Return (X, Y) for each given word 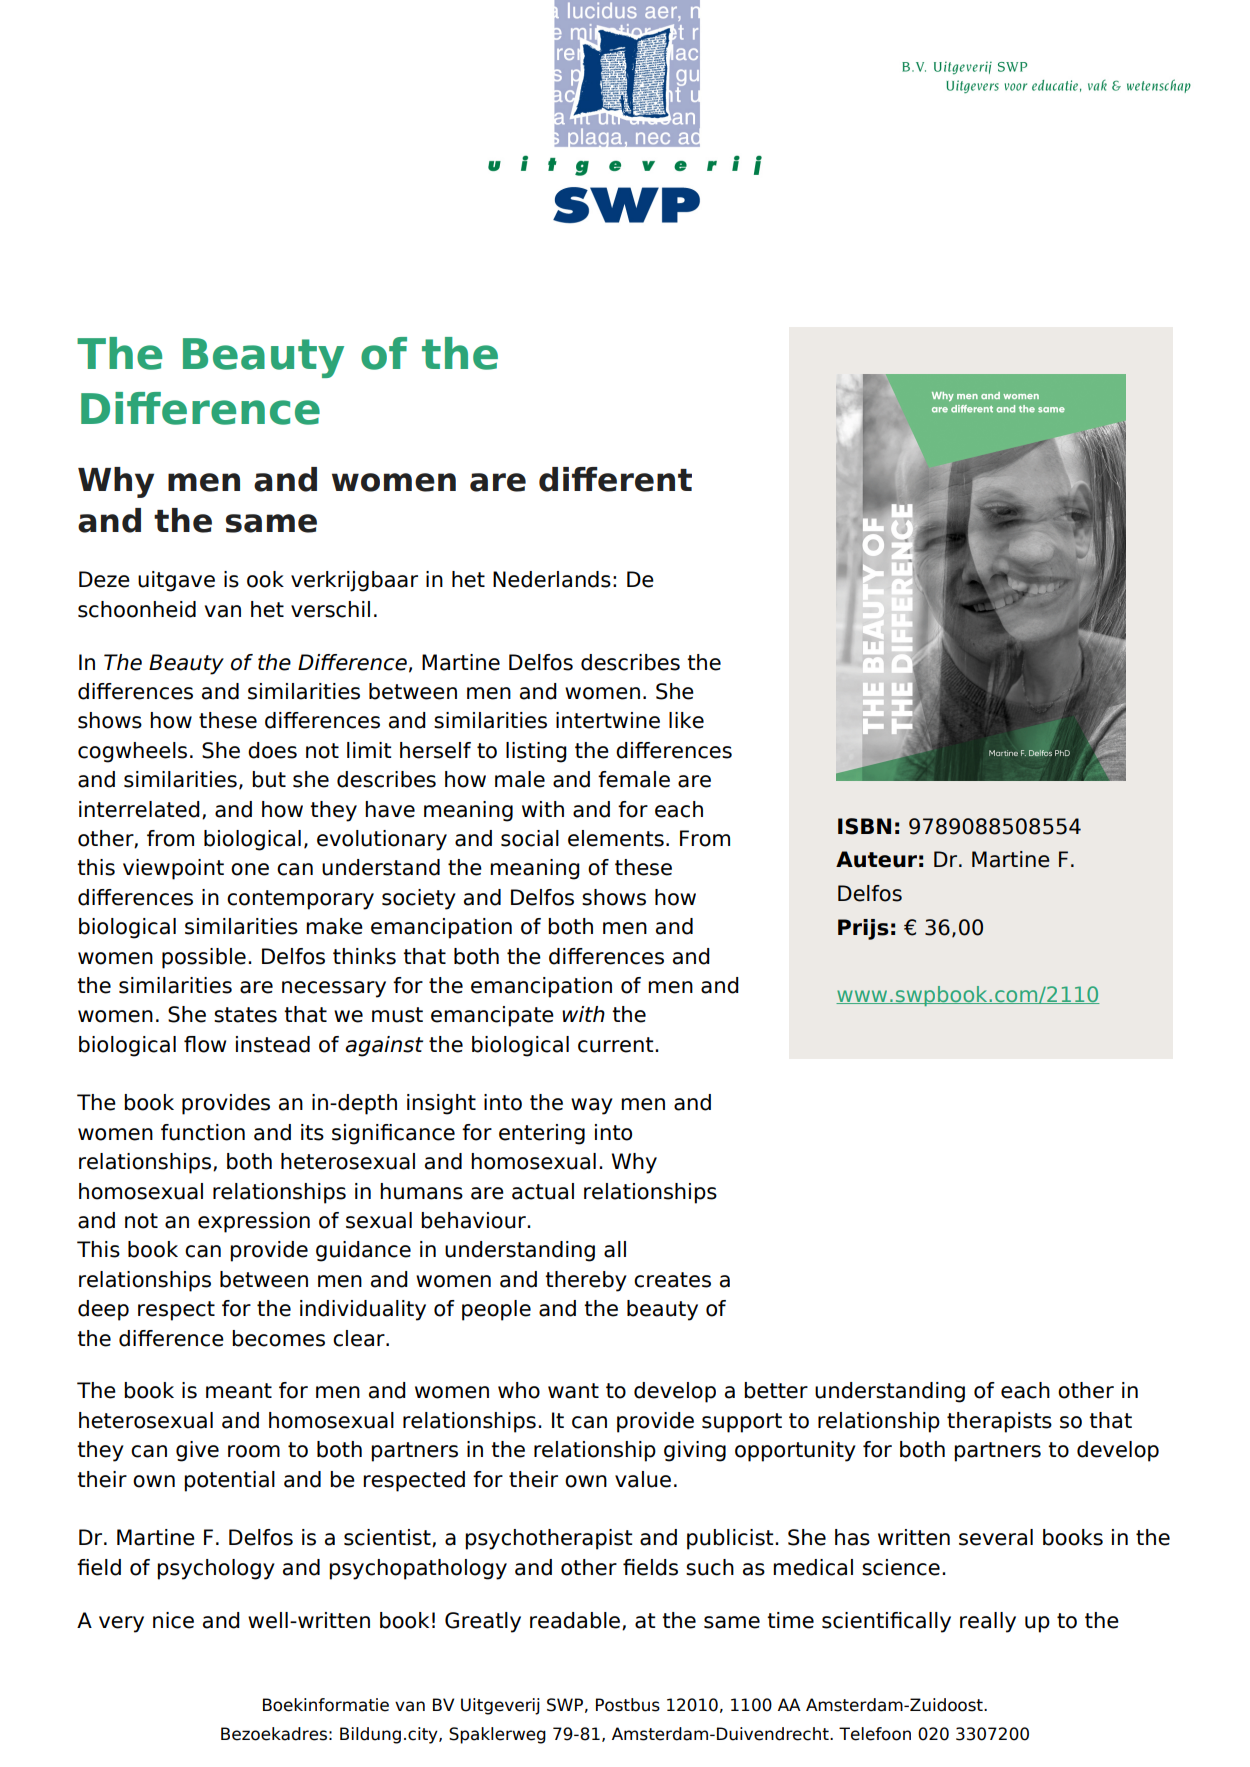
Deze (104, 579)
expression (254, 1222)
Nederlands (552, 579)
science (901, 1567)
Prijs (863, 929)
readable (576, 1621)
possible (204, 958)
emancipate (492, 1016)
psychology (216, 1569)
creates (672, 1280)
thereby (586, 1281)
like (686, 720)
